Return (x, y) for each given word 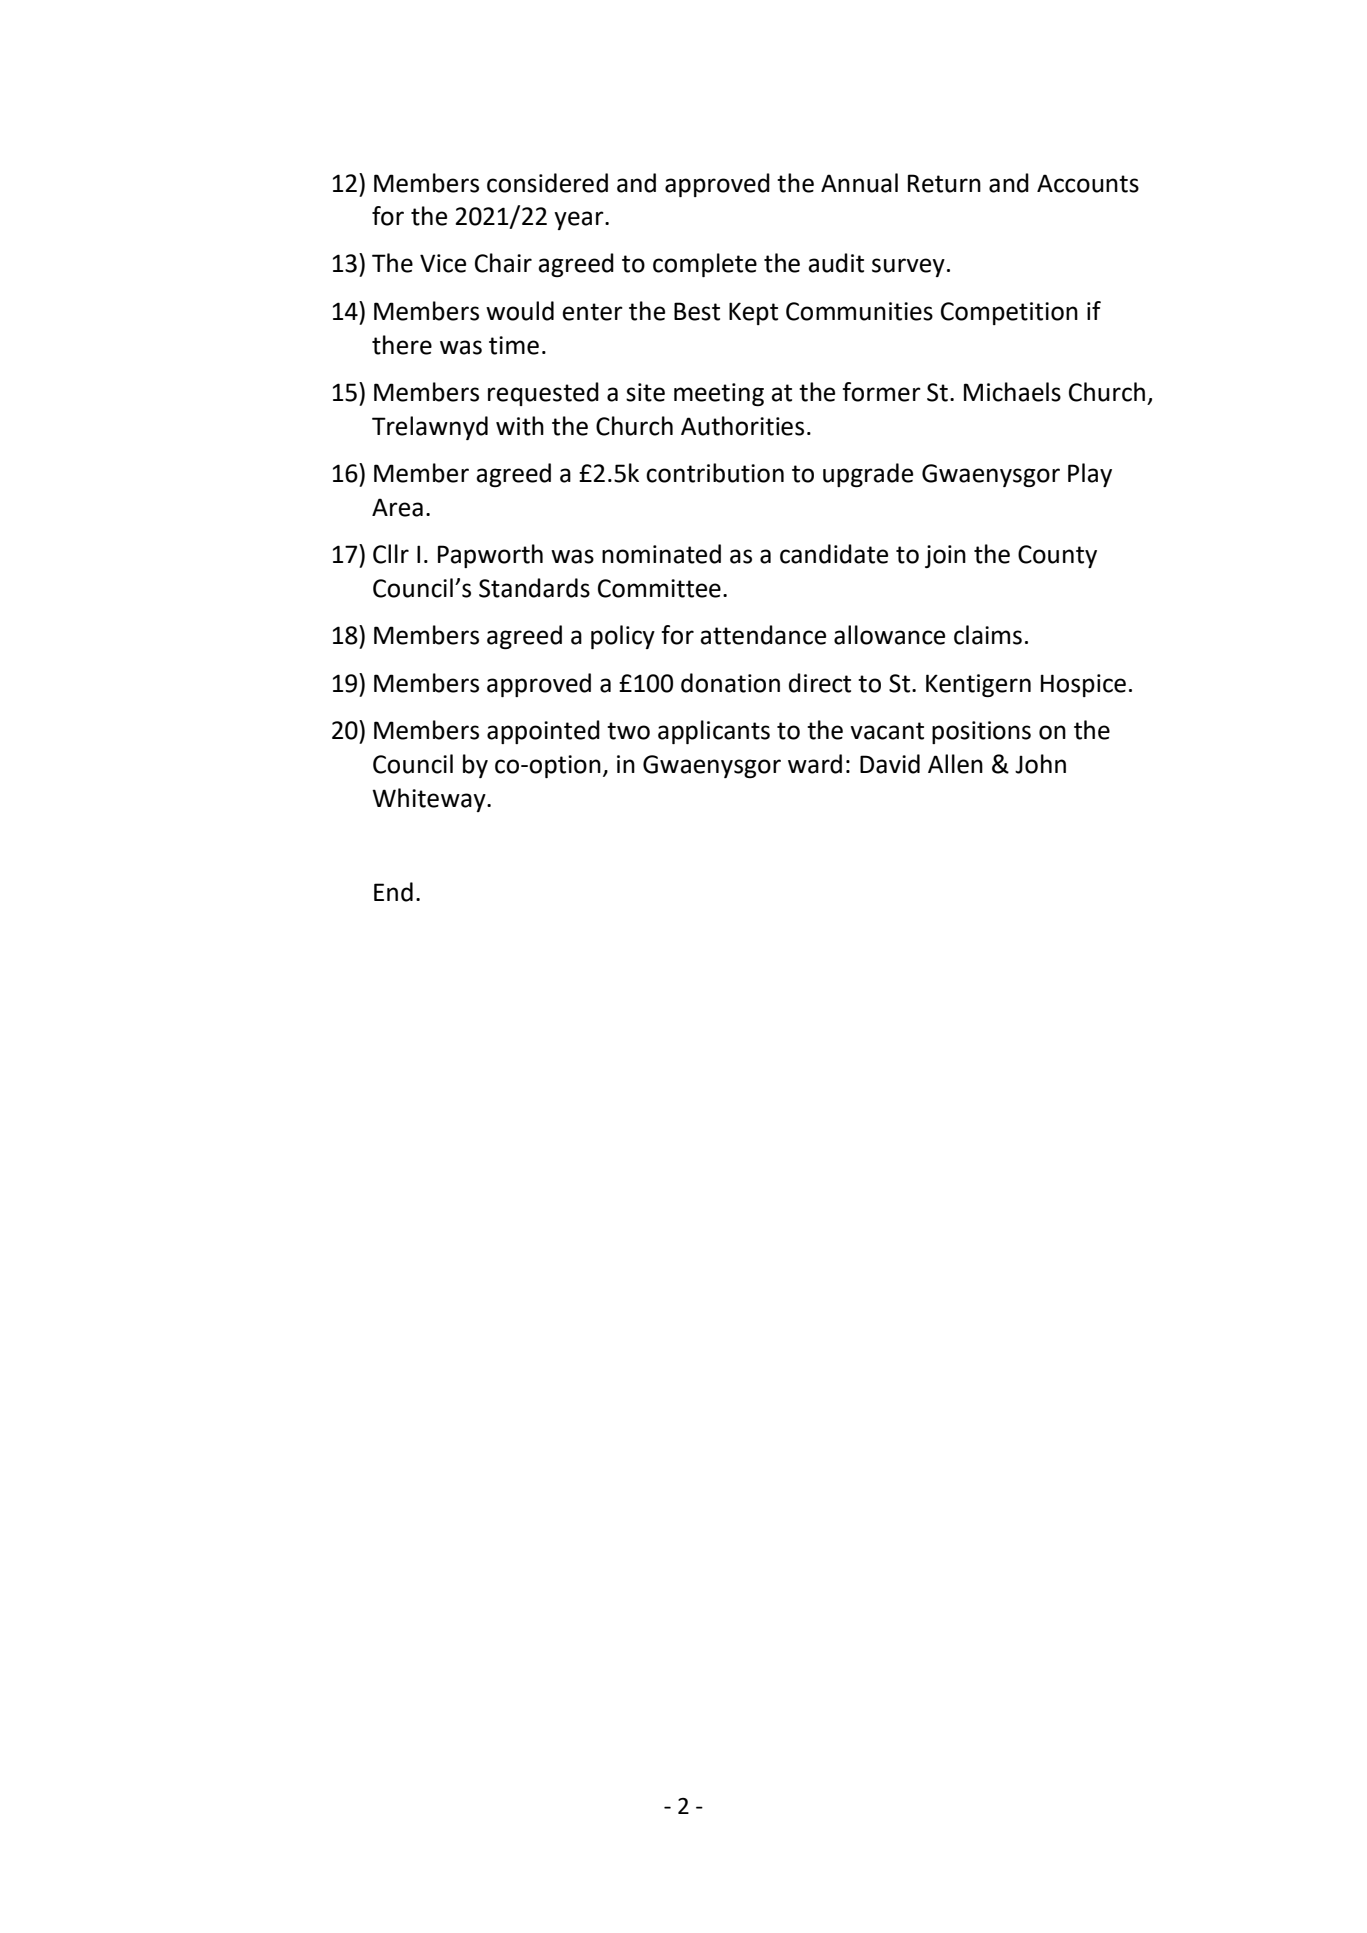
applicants (714, 732)
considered (547, 183)
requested (543, 394)
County (1057, 556)
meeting (719, 394)
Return (944, 183)
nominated (661, 554)
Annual (859, 183)
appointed (543, 732)
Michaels (1012, 392)
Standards (534, 588)
